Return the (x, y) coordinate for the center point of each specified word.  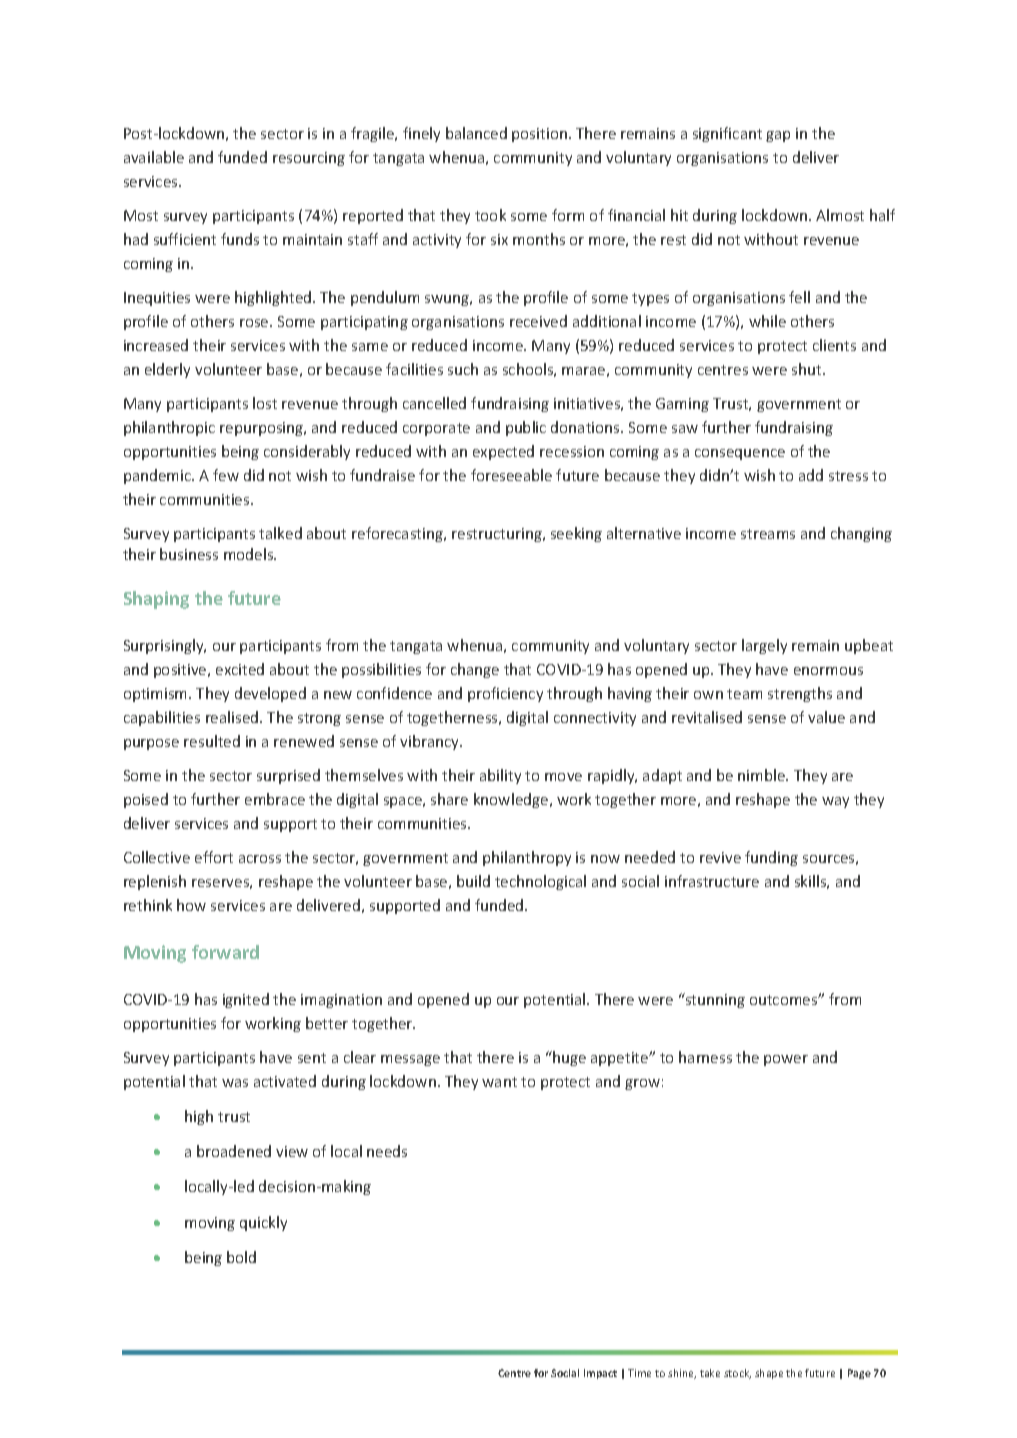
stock (737, 1374)
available (154, 157)
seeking (576, 534)
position (539, 135)
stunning (714, 1000)
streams (768, 534)
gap (778, 136)
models (250, 554)
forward (225, 952)
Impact (600, 1374)
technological (540, 882)
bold (241, 1257)
